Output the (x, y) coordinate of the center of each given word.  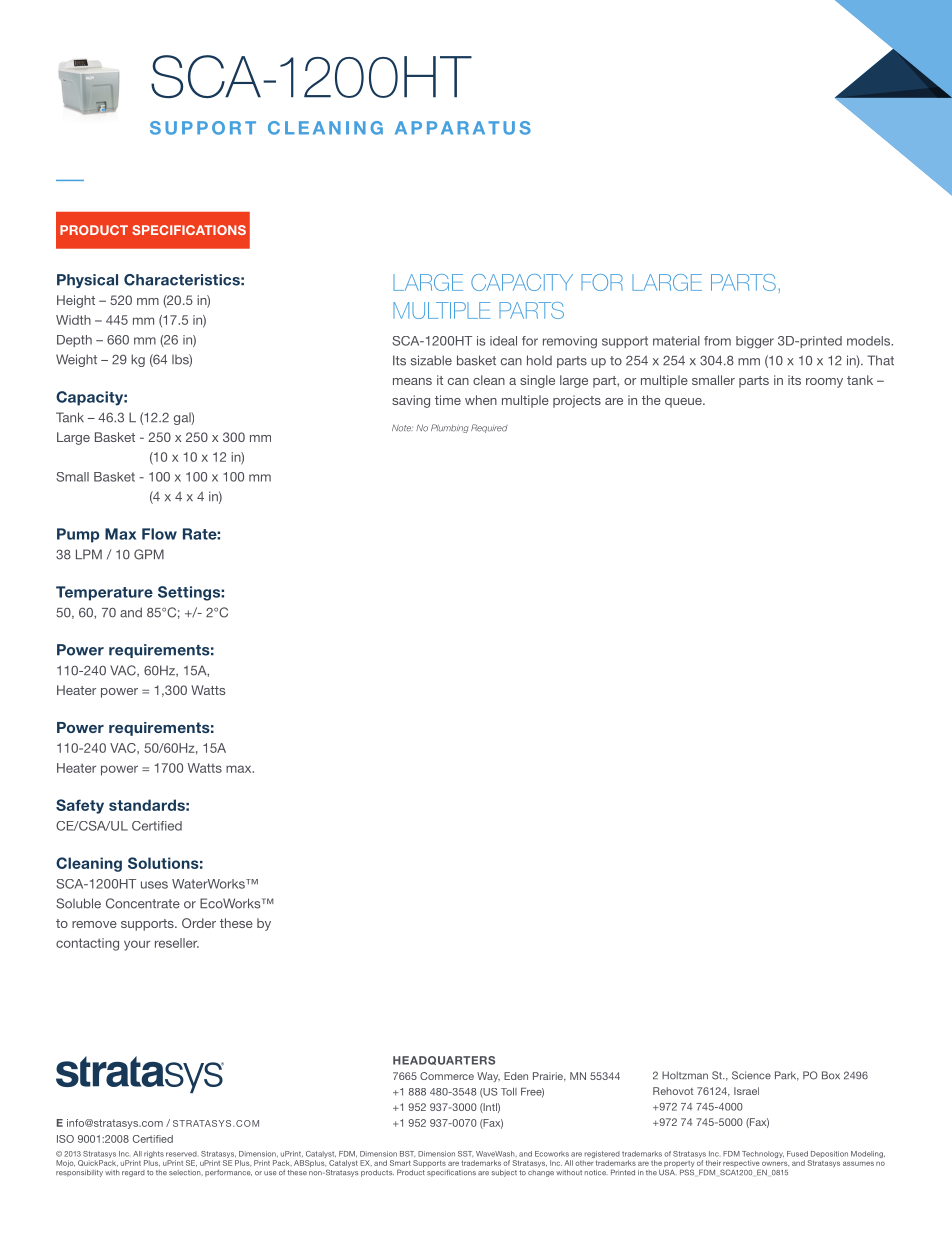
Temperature (104, 593)
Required (489, 428)
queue (684, 403)
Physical (87, 281)
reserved (181, 1154)
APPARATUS (463, 128)
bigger (755, 342)
